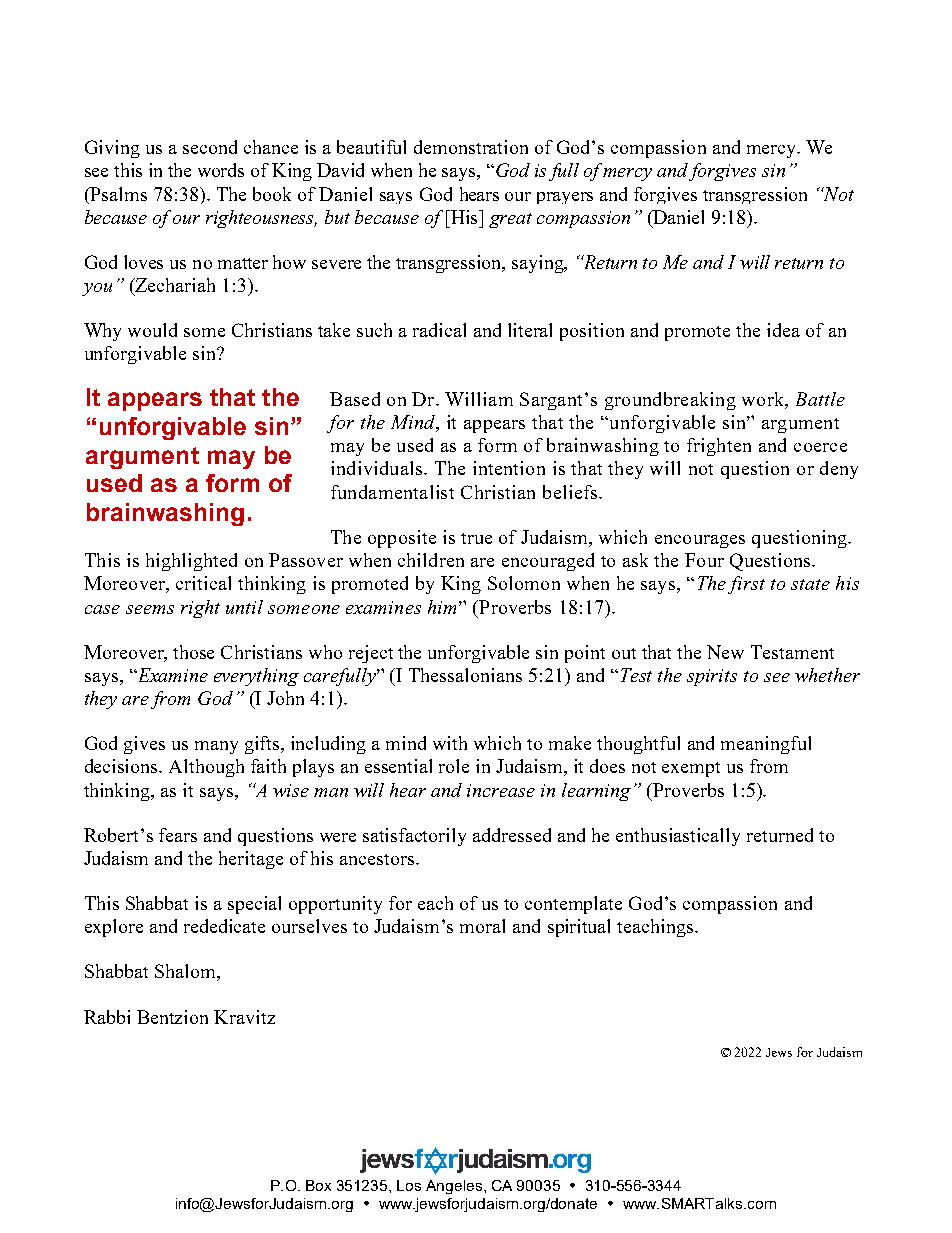  I want to click on true, so click(476, 538).
